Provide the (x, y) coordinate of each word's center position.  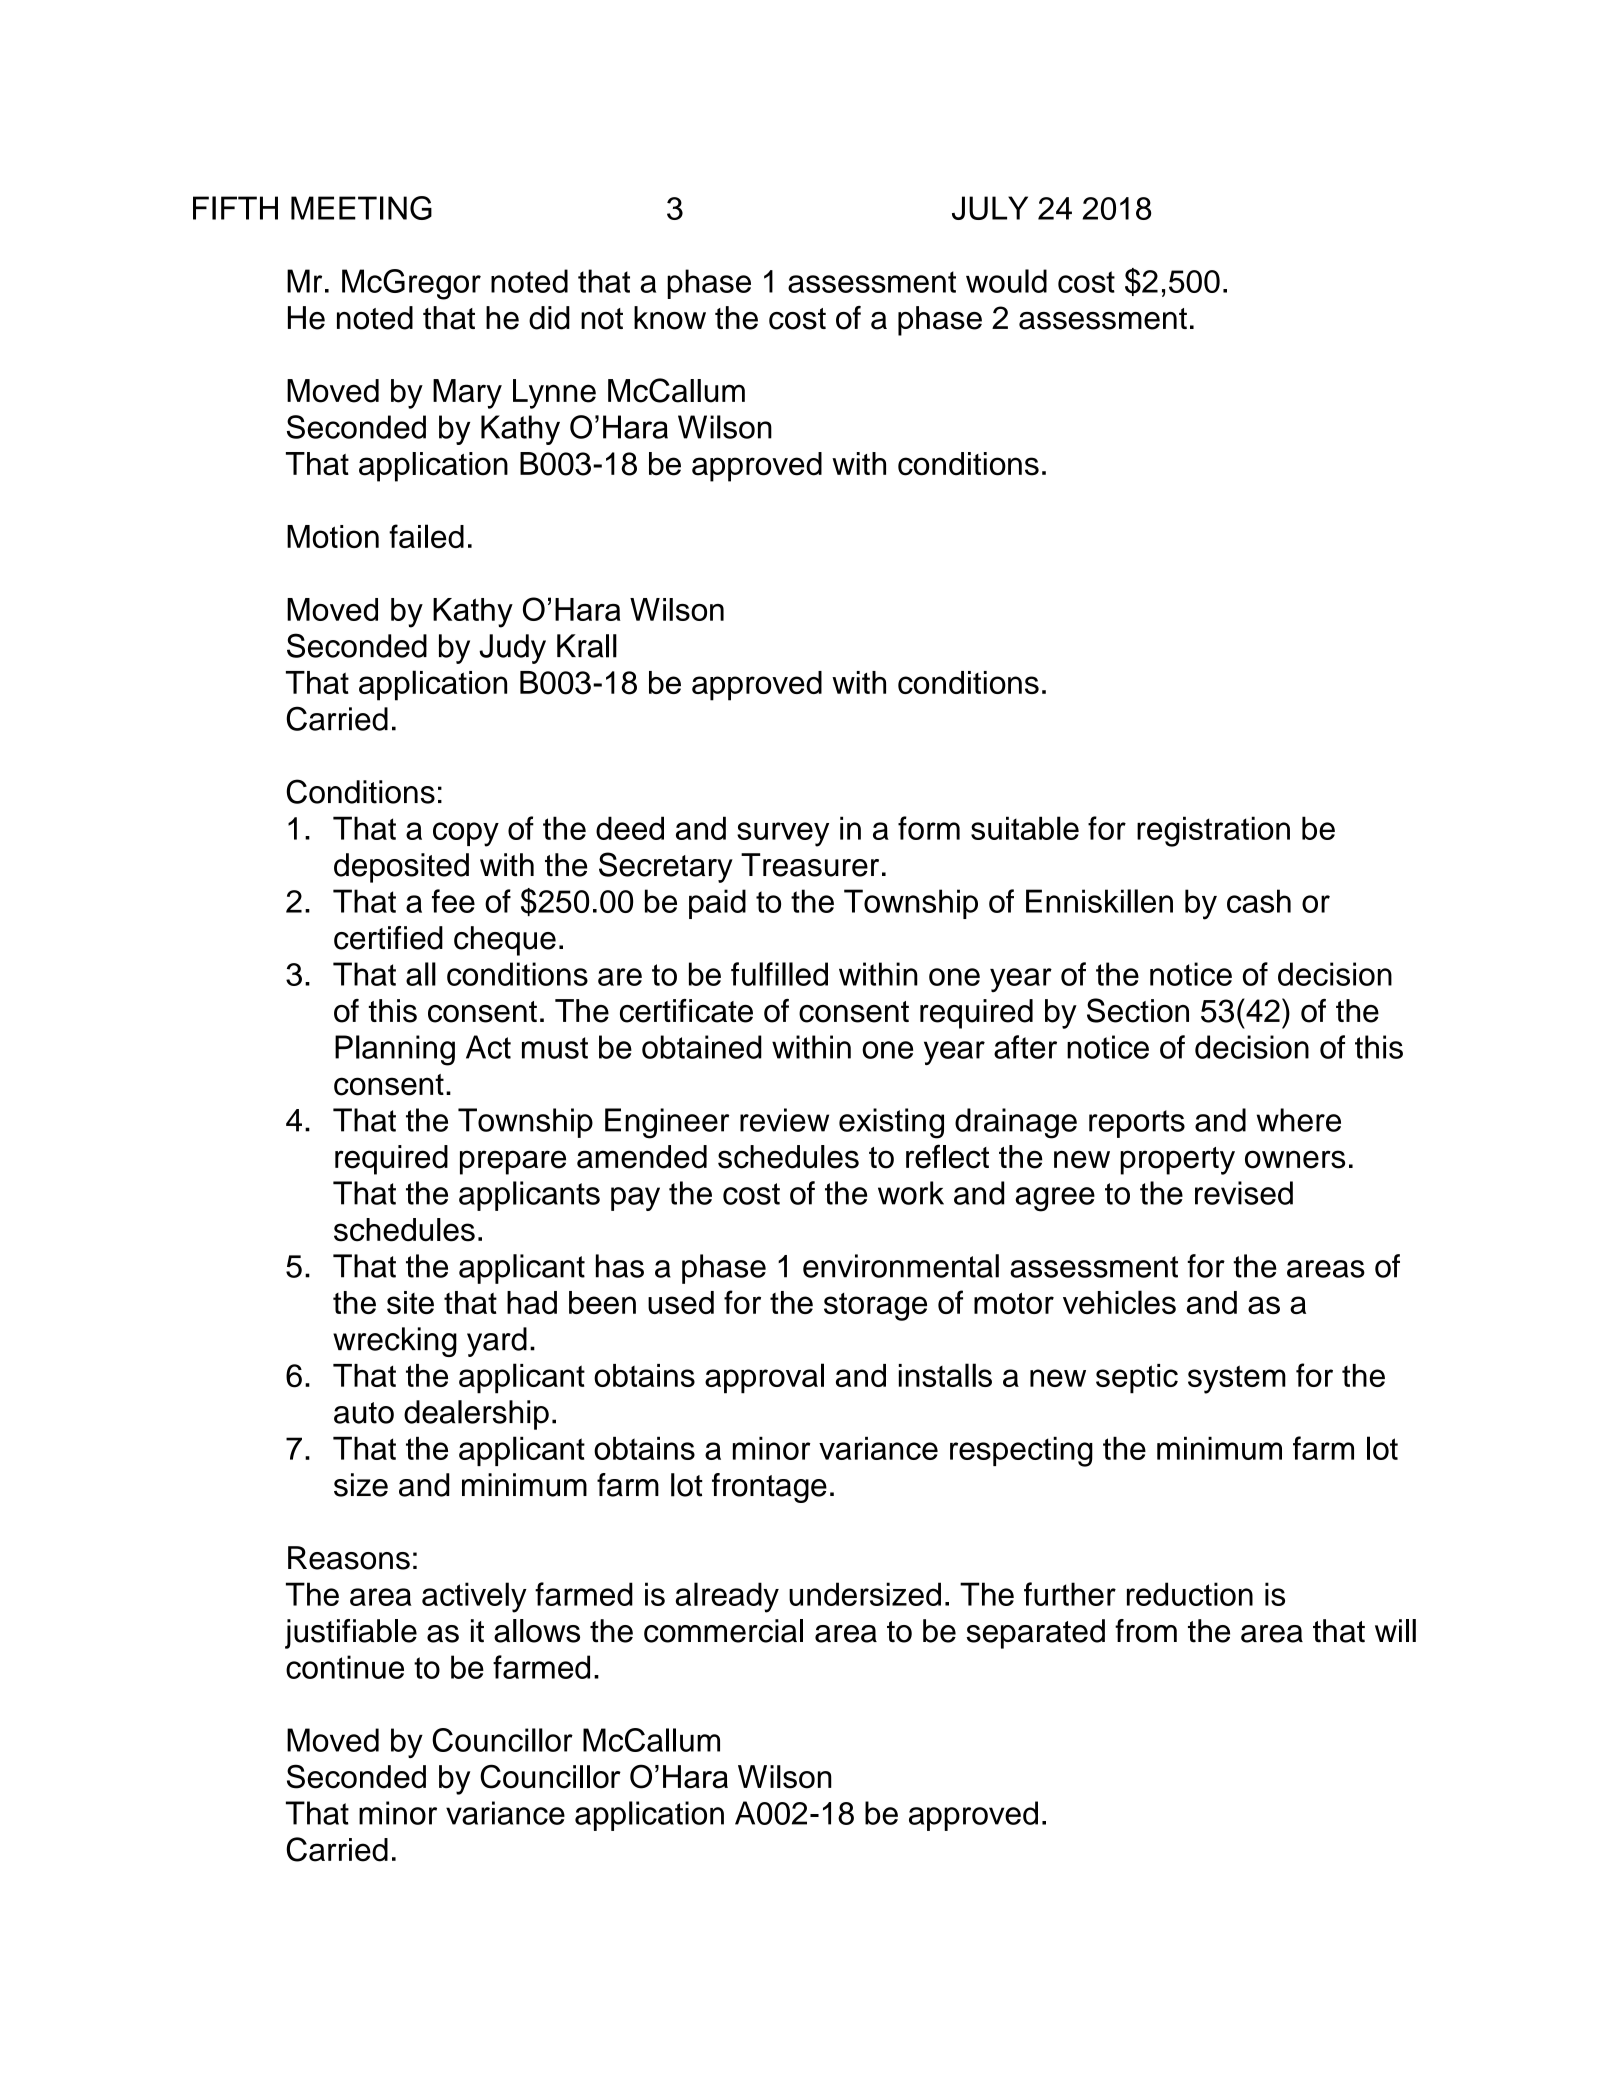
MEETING (361, 208)
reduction (1190, 1594)
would (1006, 281)
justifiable (351, 1634)
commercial (723, 1631)
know (670, 318)
